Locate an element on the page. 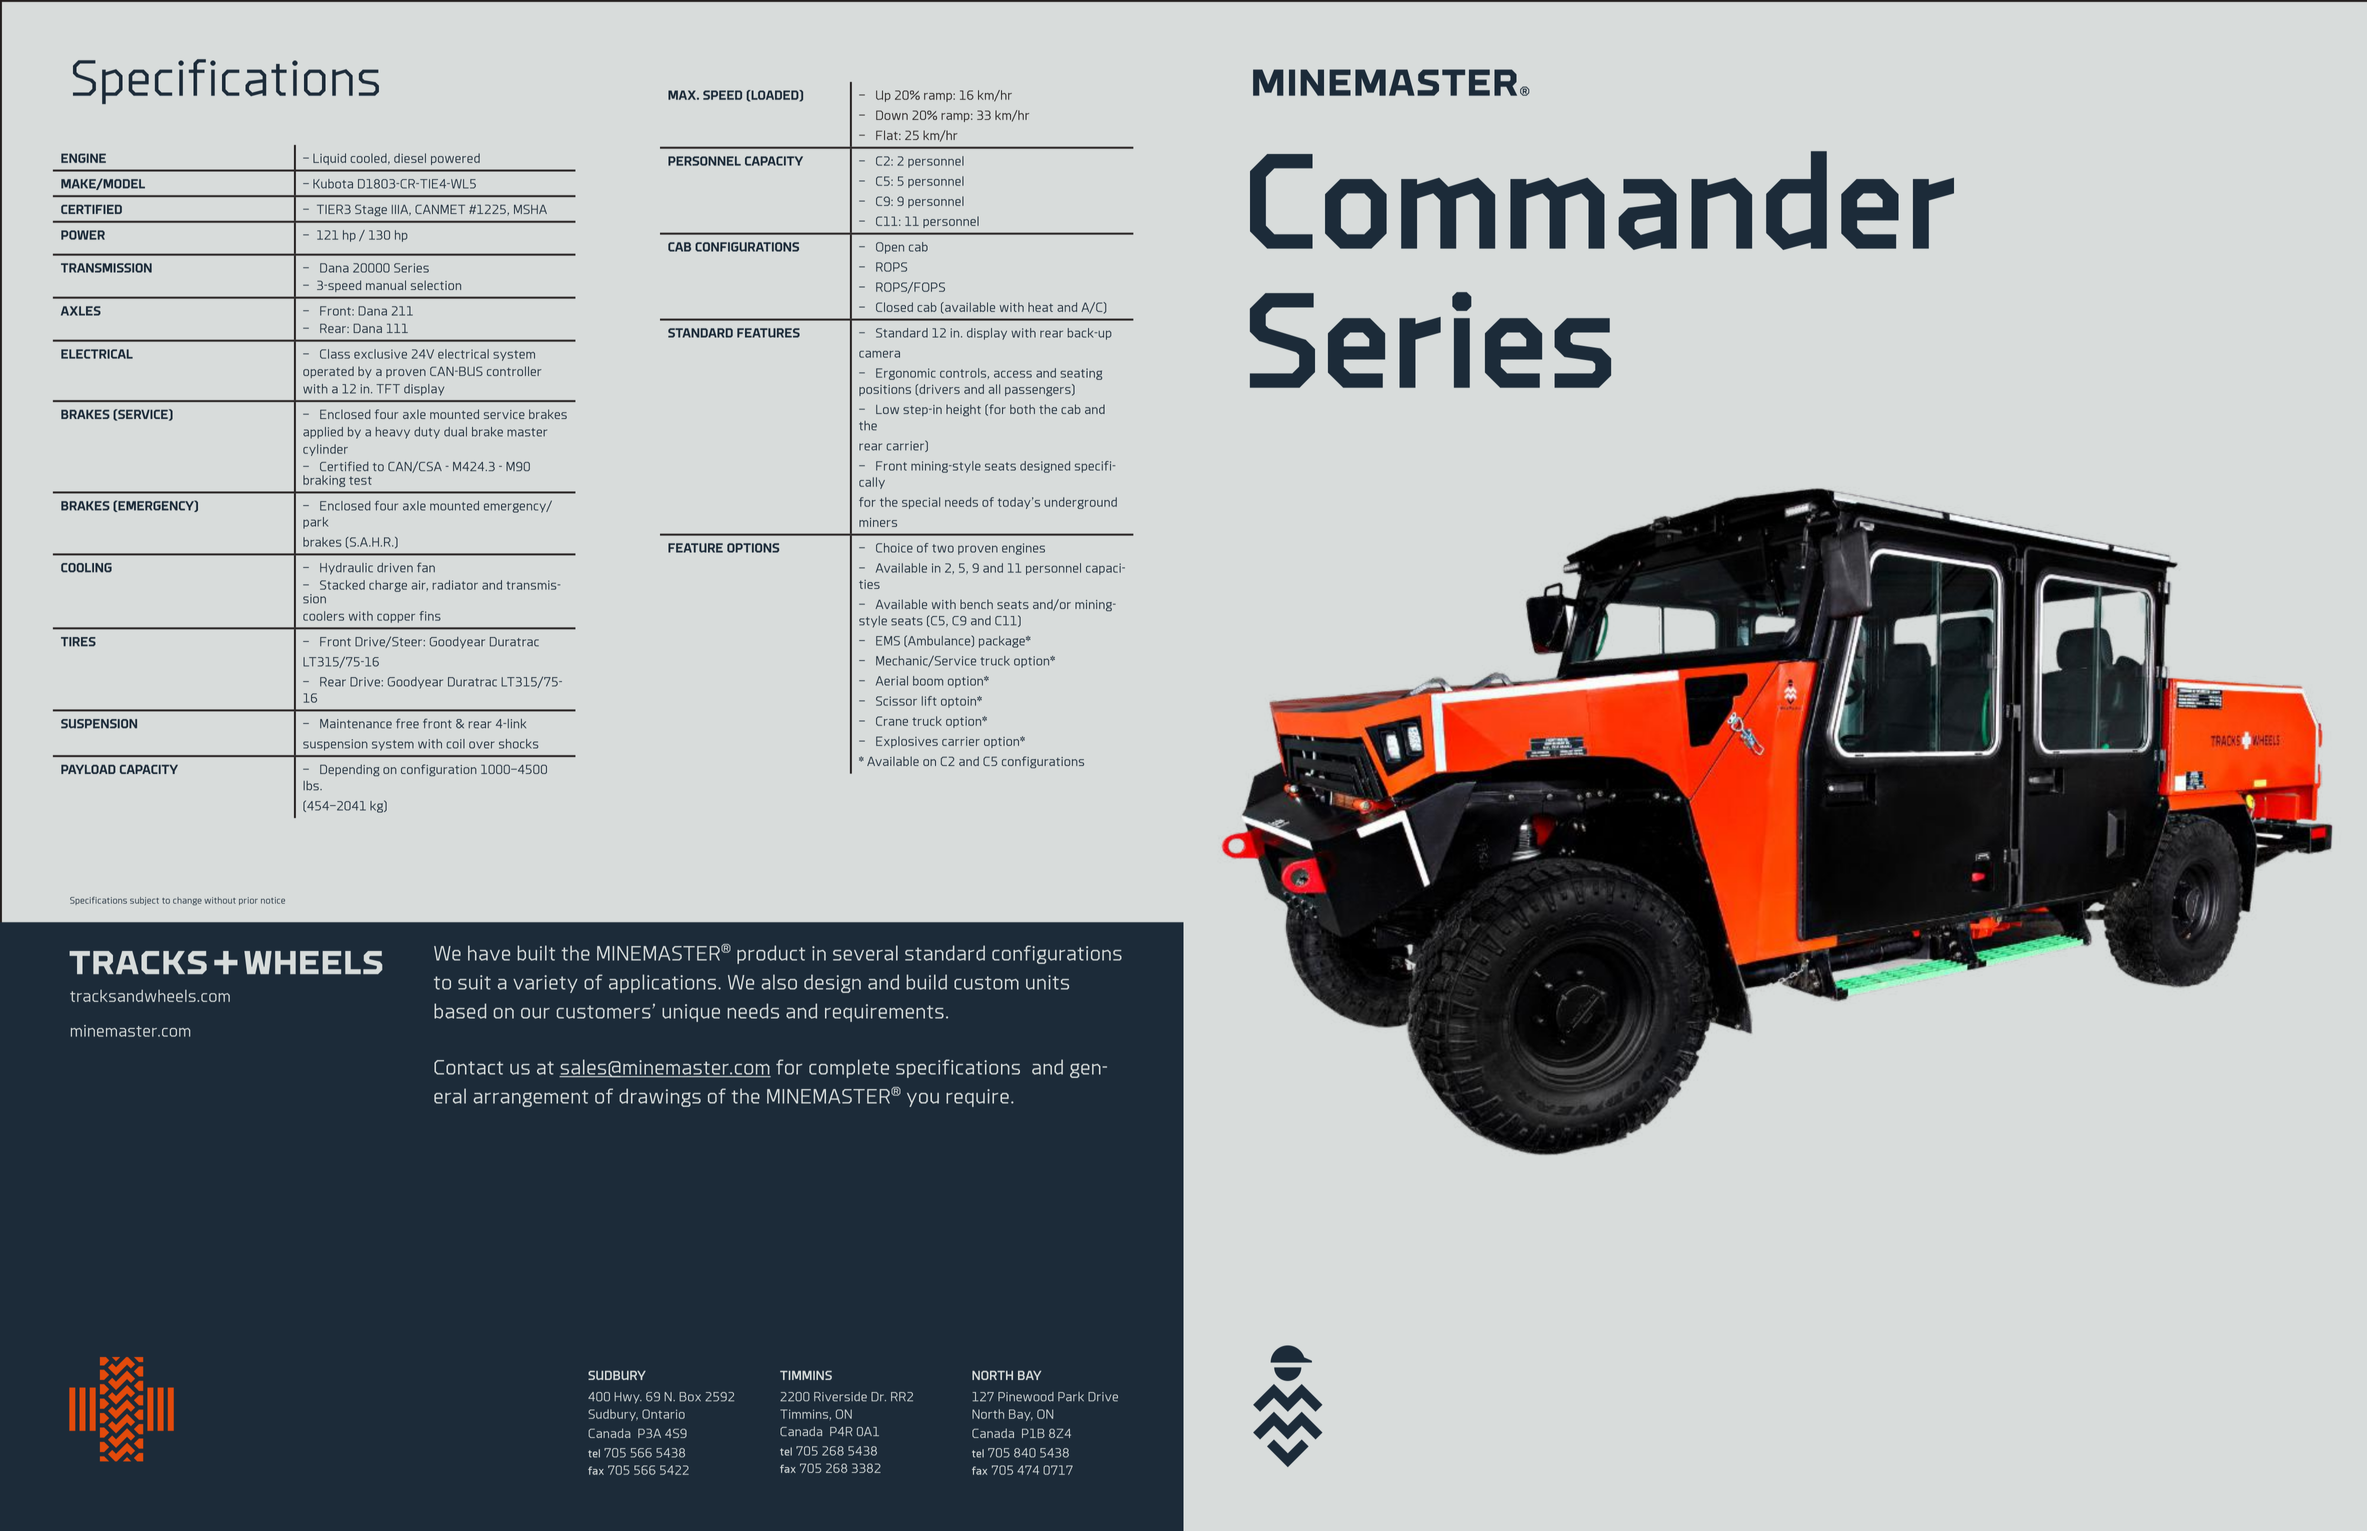 This document has height=1531, width=2367. Commander is located at coordinates (1602, 200).
